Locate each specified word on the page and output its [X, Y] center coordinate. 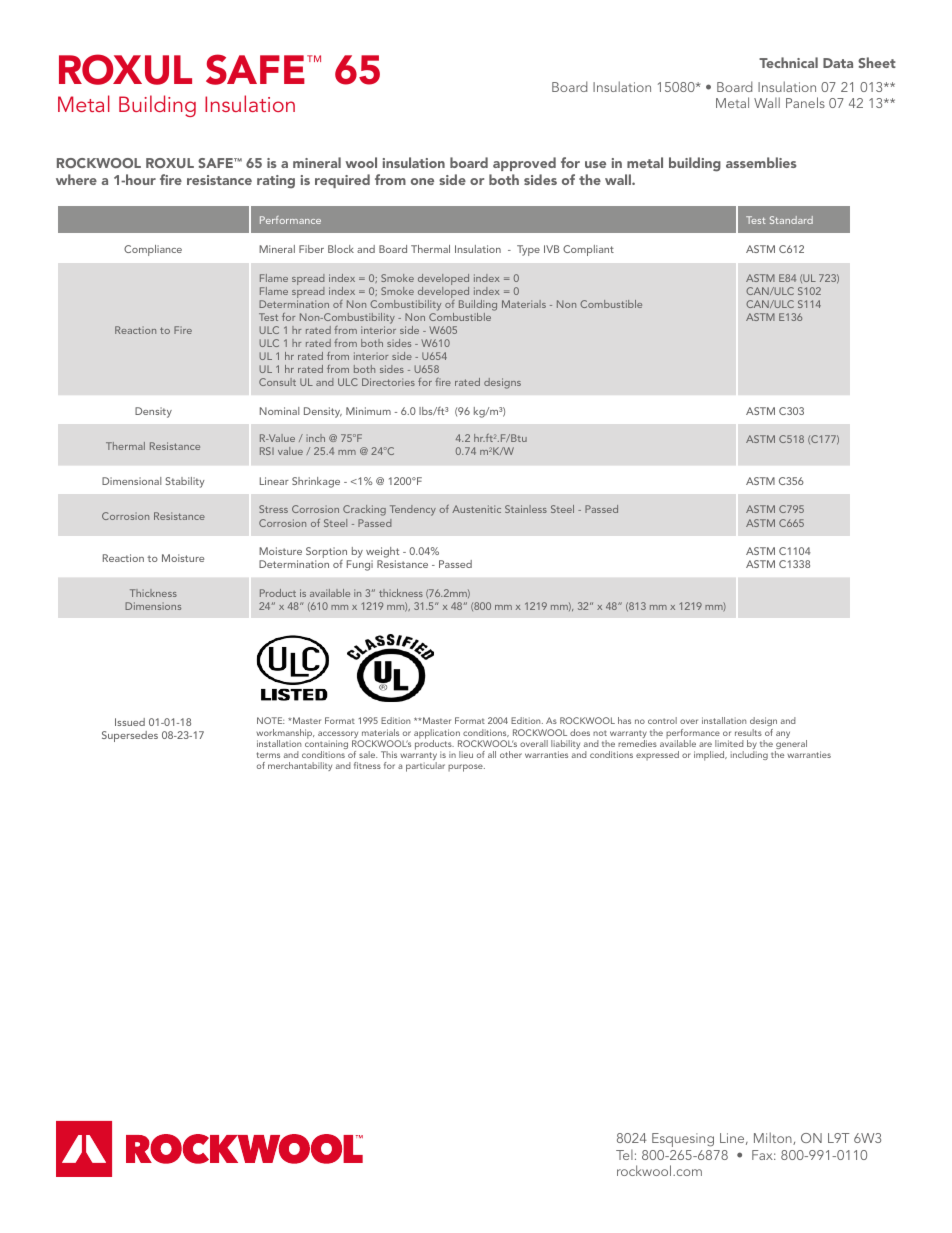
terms [268, 755]
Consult [277, 382]
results [748, 732]
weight [382, 554]
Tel [624, 1154]
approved [524, 164]
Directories [388, 382]
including [749, 755]
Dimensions [153, 606]
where [76, 179]
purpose [466, 768]
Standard [791, 220]
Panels [805, 102]
